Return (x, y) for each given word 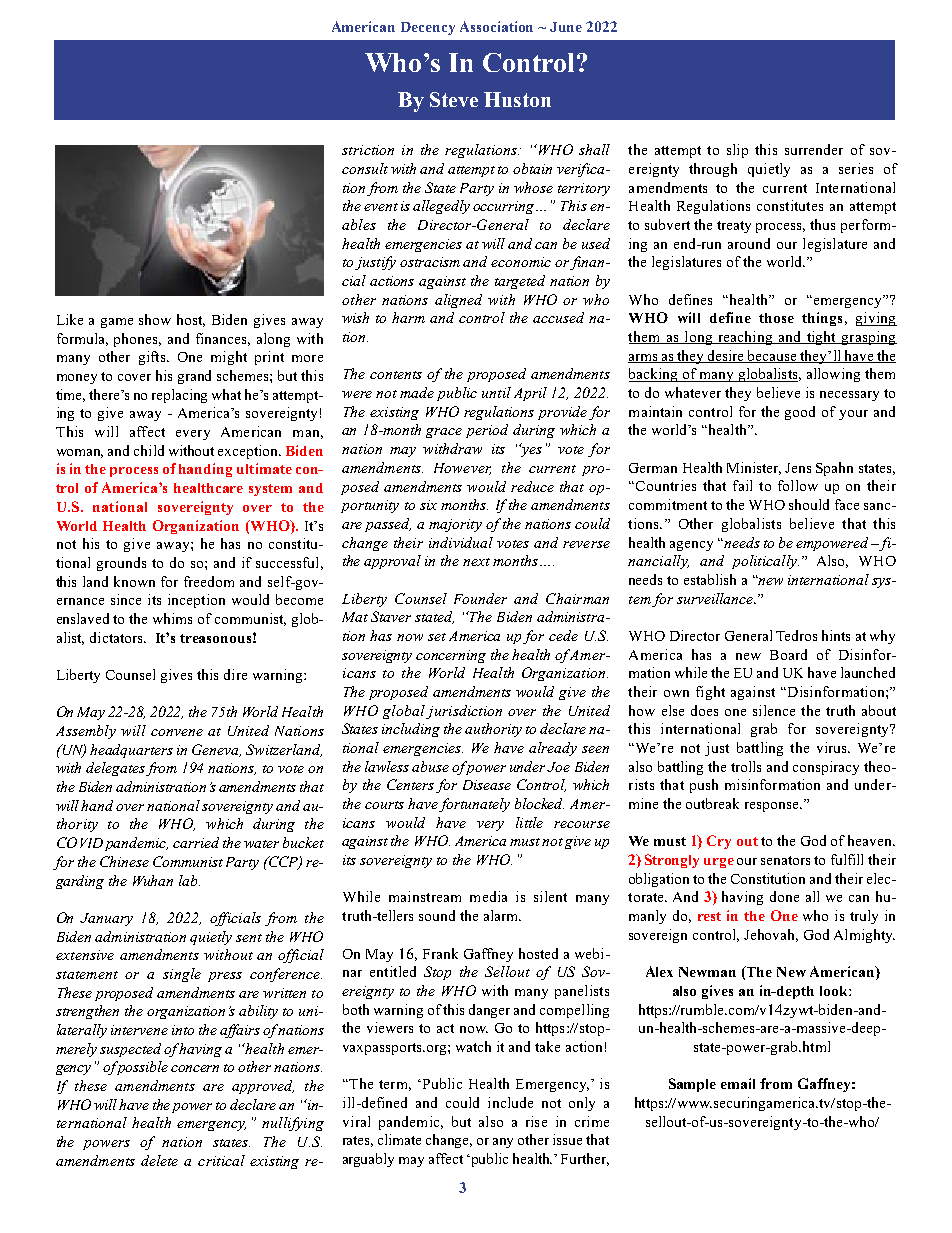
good (800, 413)
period (487, 431)
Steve (454, 99)
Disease (487, 785)
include (510, 1102)
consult (365, 168)
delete (159, 1160)
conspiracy (826, 768)
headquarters (131, 751)
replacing (179, 396)
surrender (814, 149)
